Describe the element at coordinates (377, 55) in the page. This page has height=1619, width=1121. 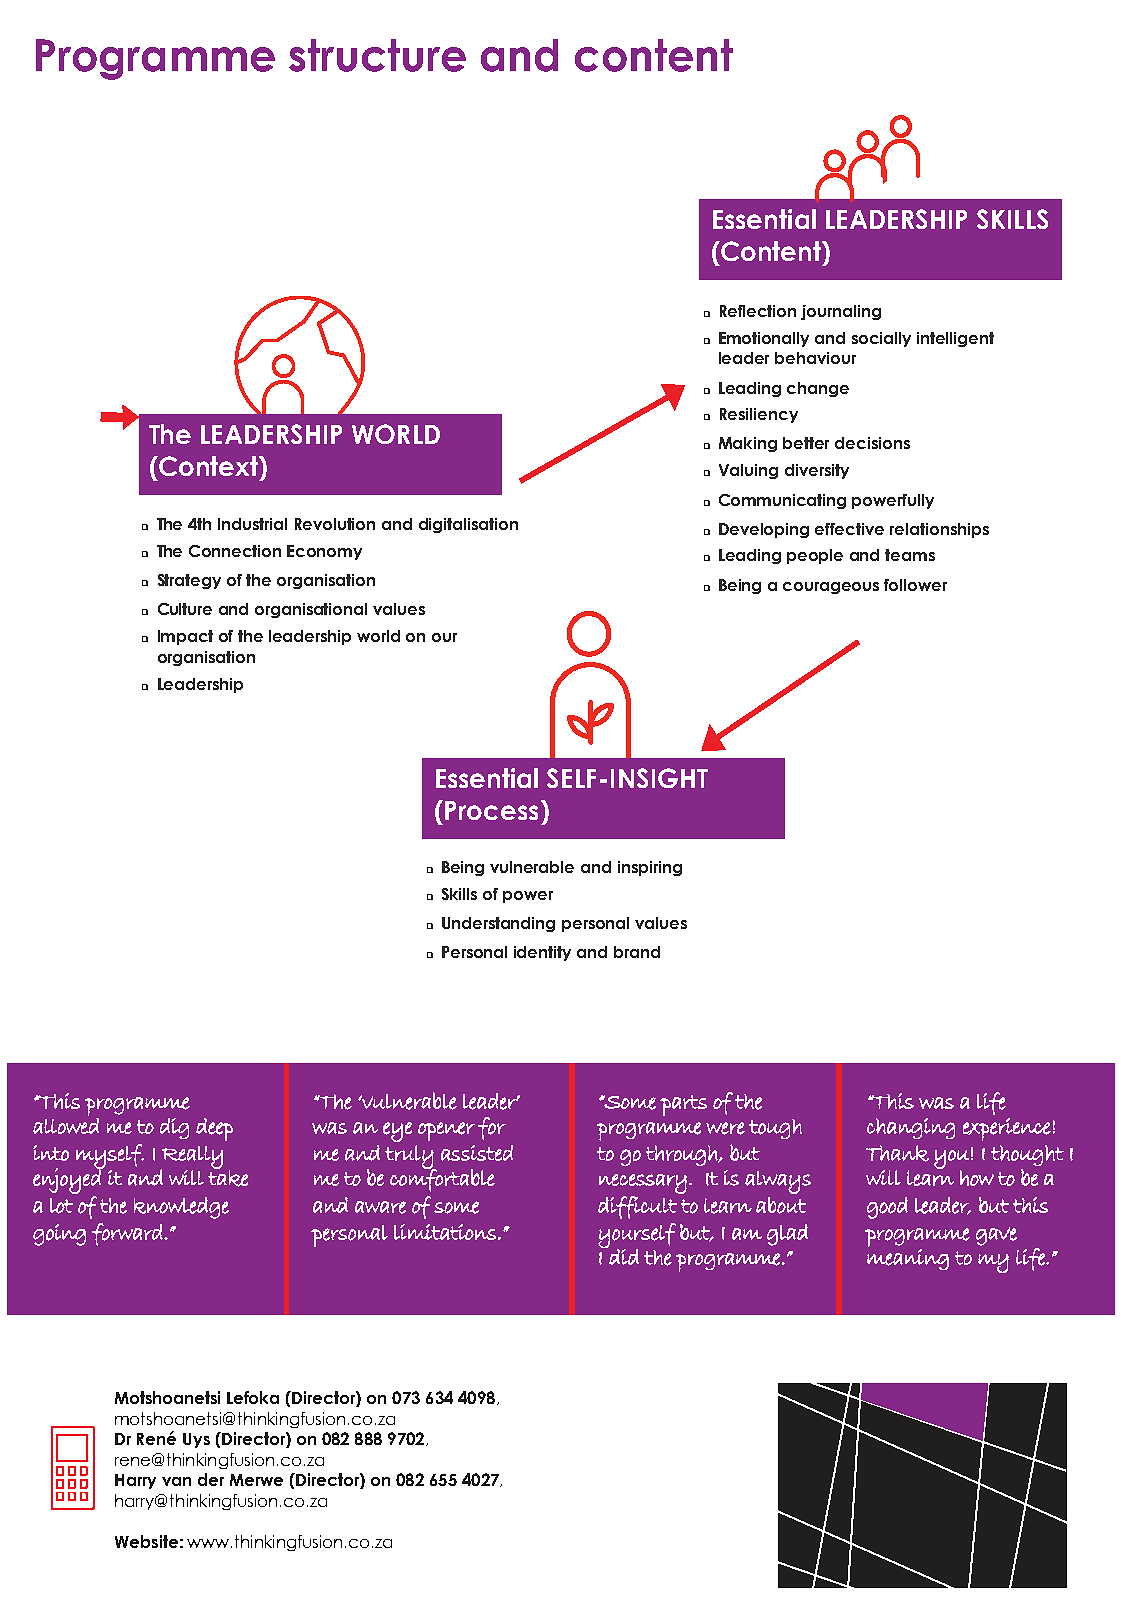
I see `structure` at that location.
